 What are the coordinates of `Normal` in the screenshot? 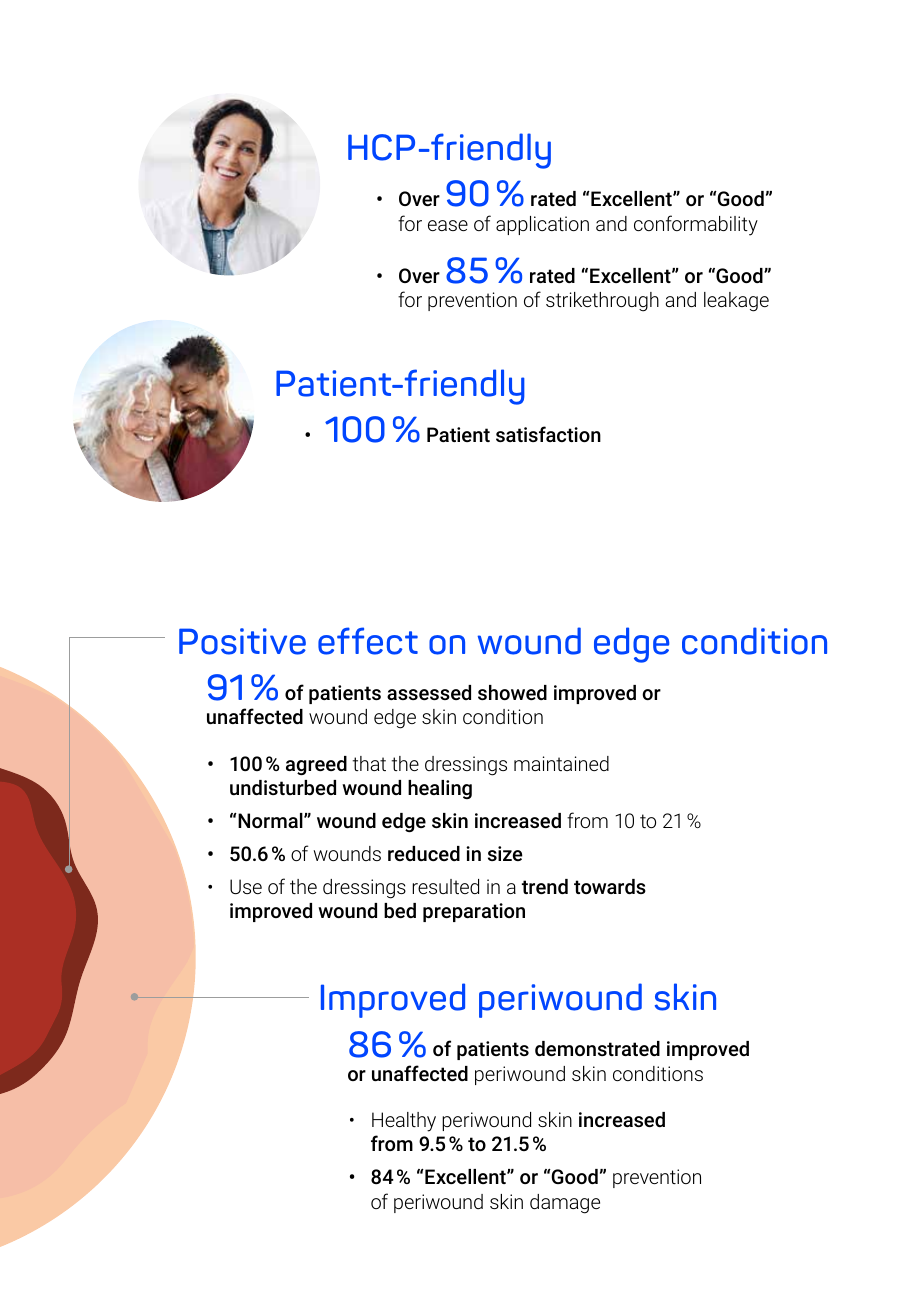 It's located at (270, 820).
